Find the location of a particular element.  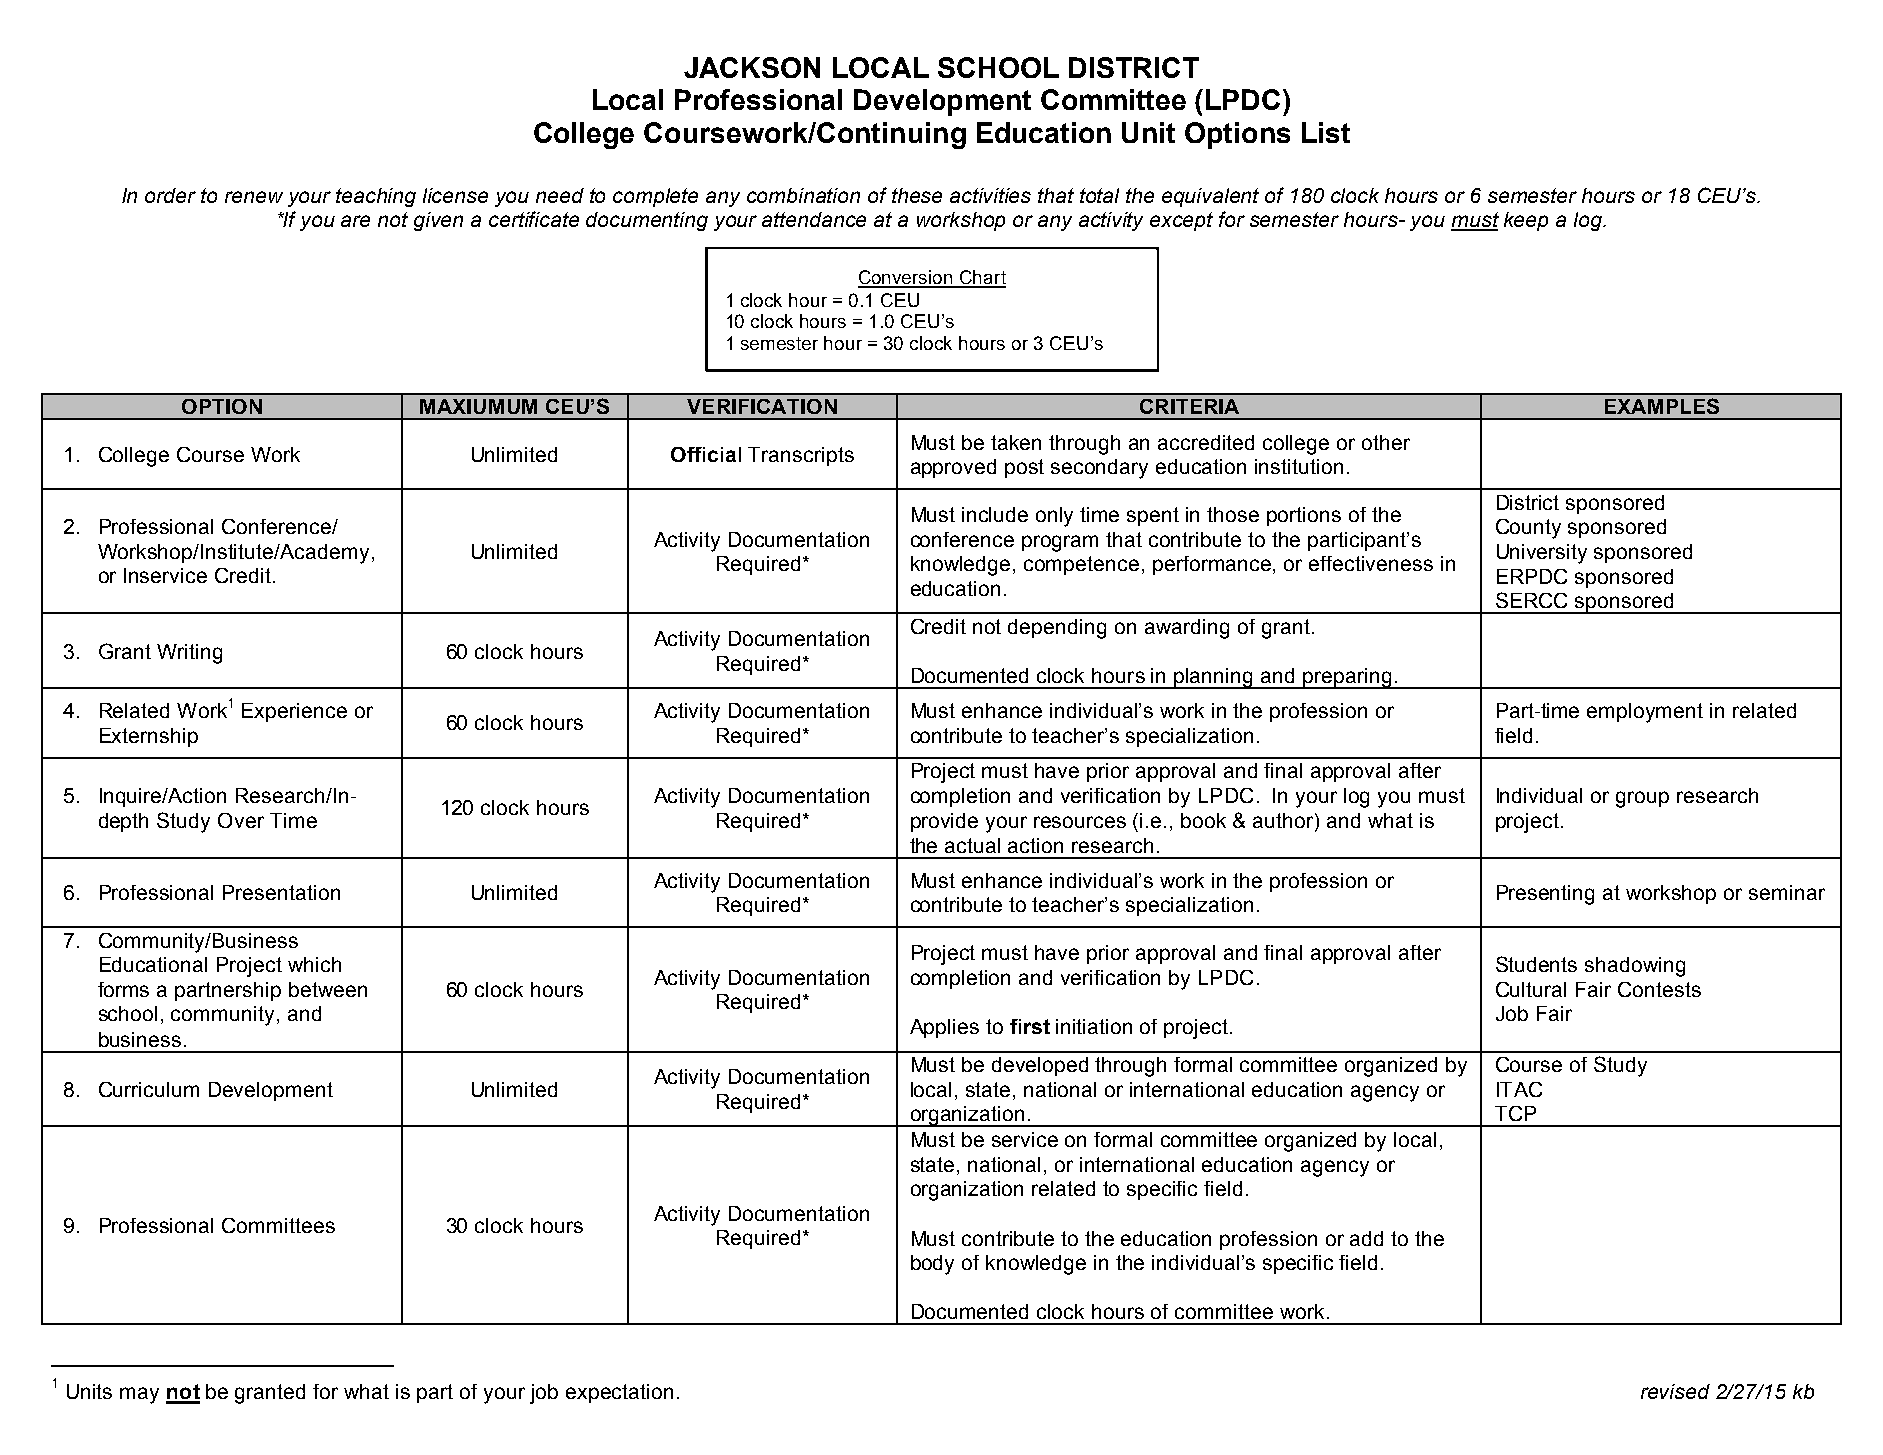

Applies is located at coordinates (944, 1028).
